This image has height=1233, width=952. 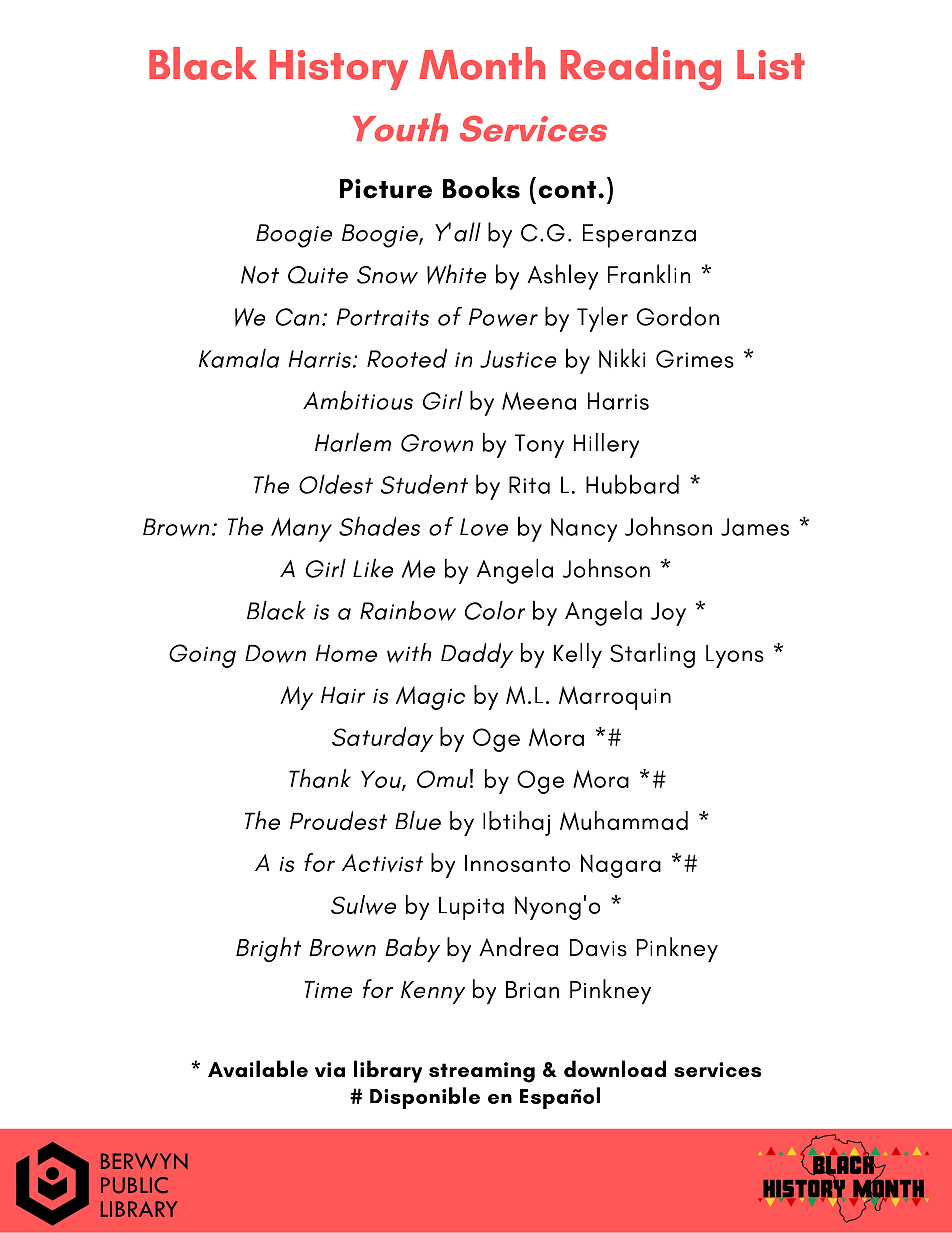 I want to click on Reading, so click(x=641, y=68).
